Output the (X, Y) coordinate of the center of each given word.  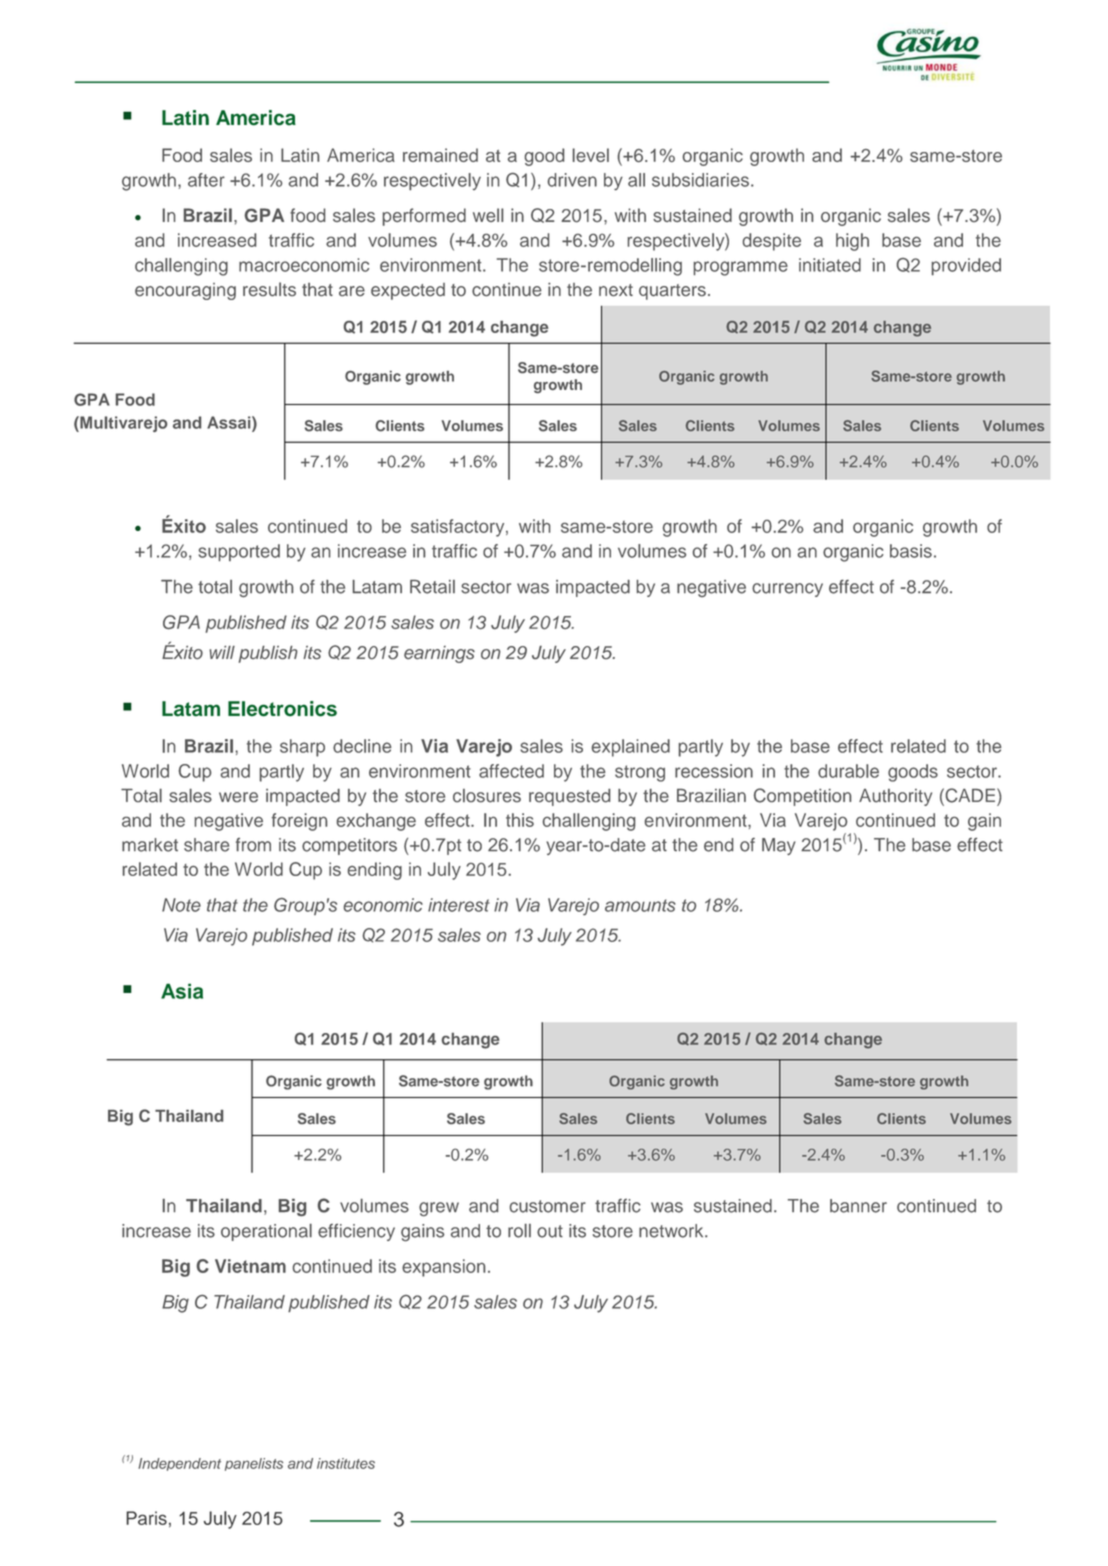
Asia (182, 991)
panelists (254, 1464)
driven (572, 180)
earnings (439, 654)
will (222, 652)
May (779, 846)
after (206, 180)
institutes (346, 1463)
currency (787, 590)
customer (548, 1206)
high (852, 242)
